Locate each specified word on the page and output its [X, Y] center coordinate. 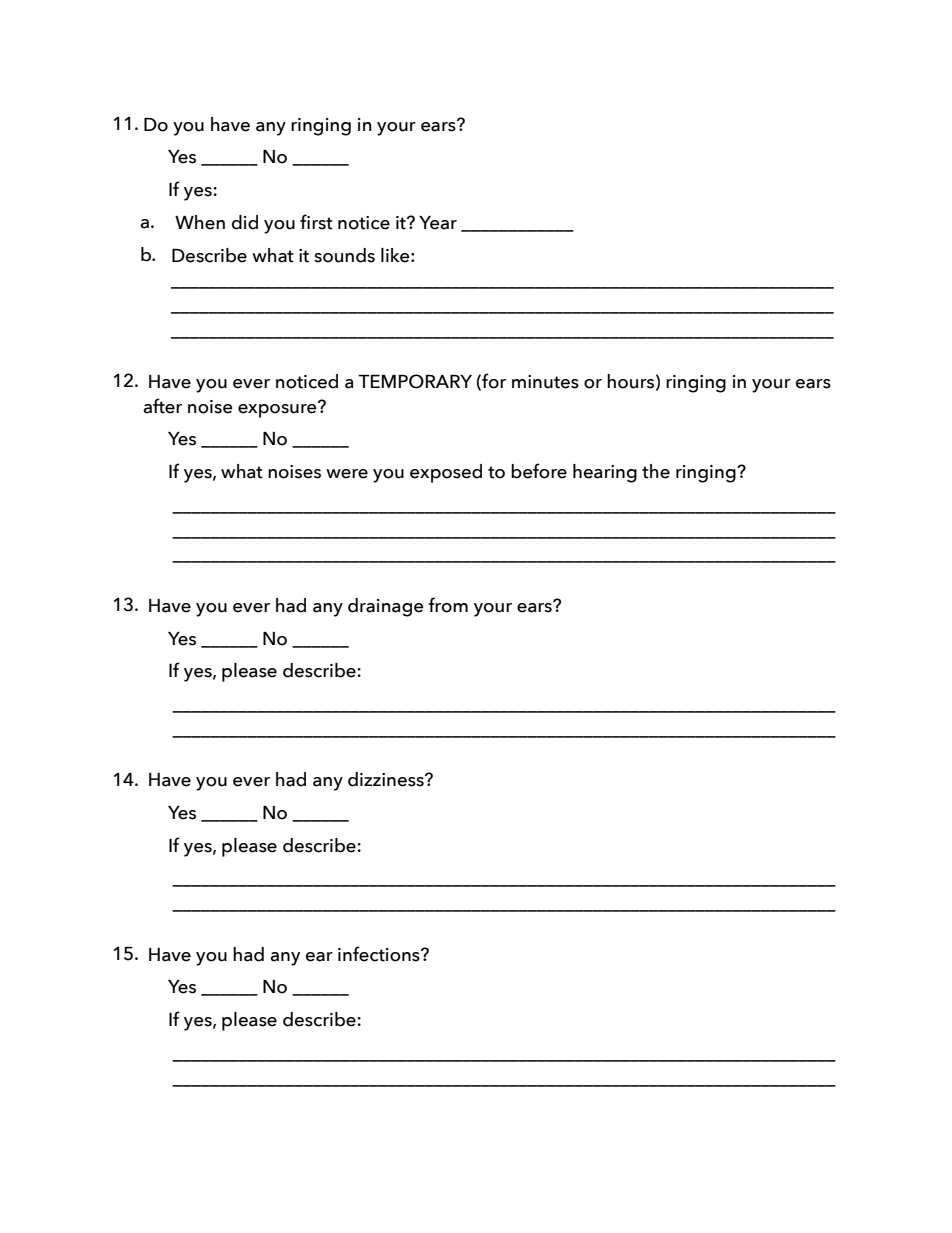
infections [380, 954]
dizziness [387, 779]
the [656, 471]
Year [438, 223]
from [448, 605]
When [200, 222]
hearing [605, 473]
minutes [545, 382]
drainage [386, 607]
